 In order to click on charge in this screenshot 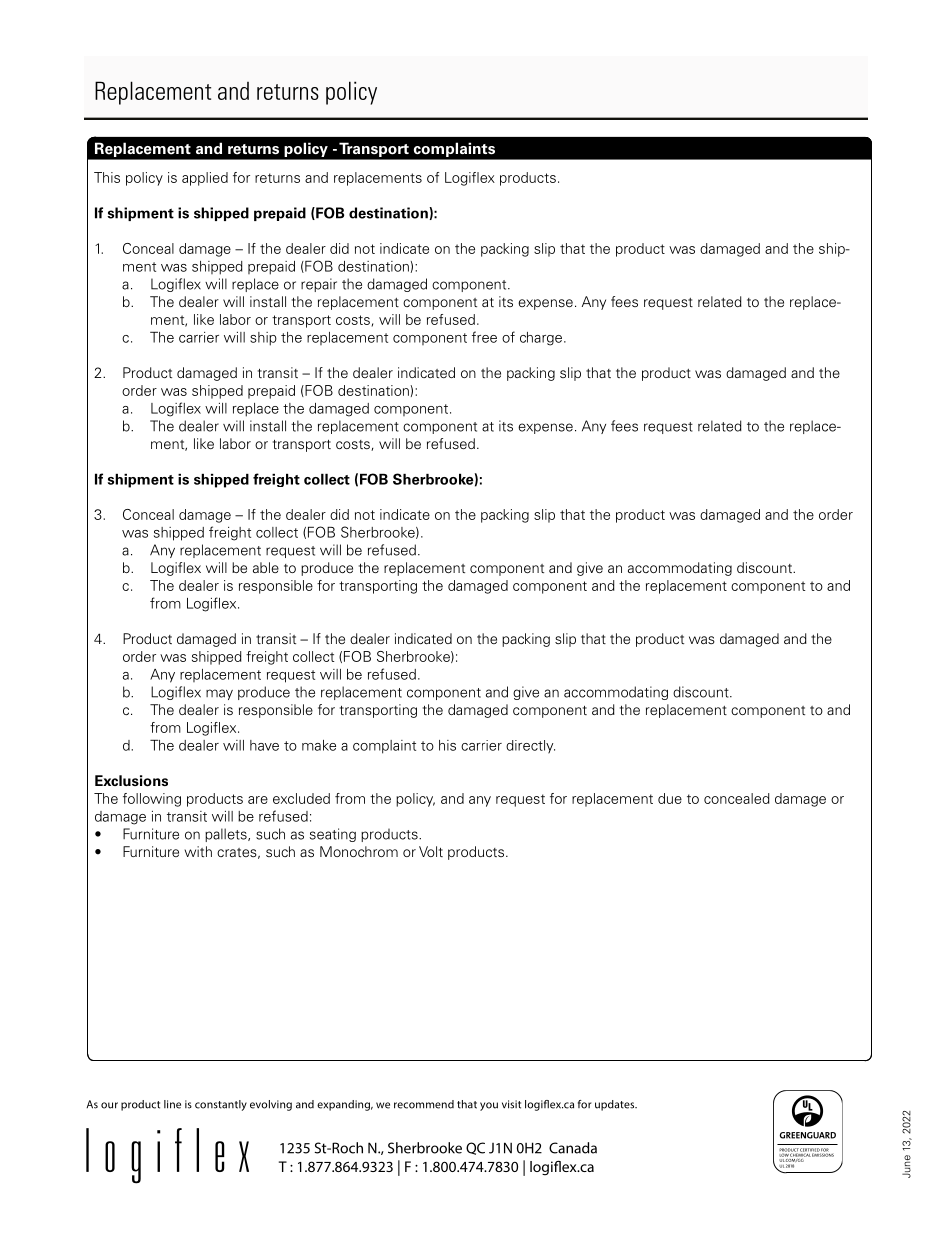, I will do `click(541, 339)`.
